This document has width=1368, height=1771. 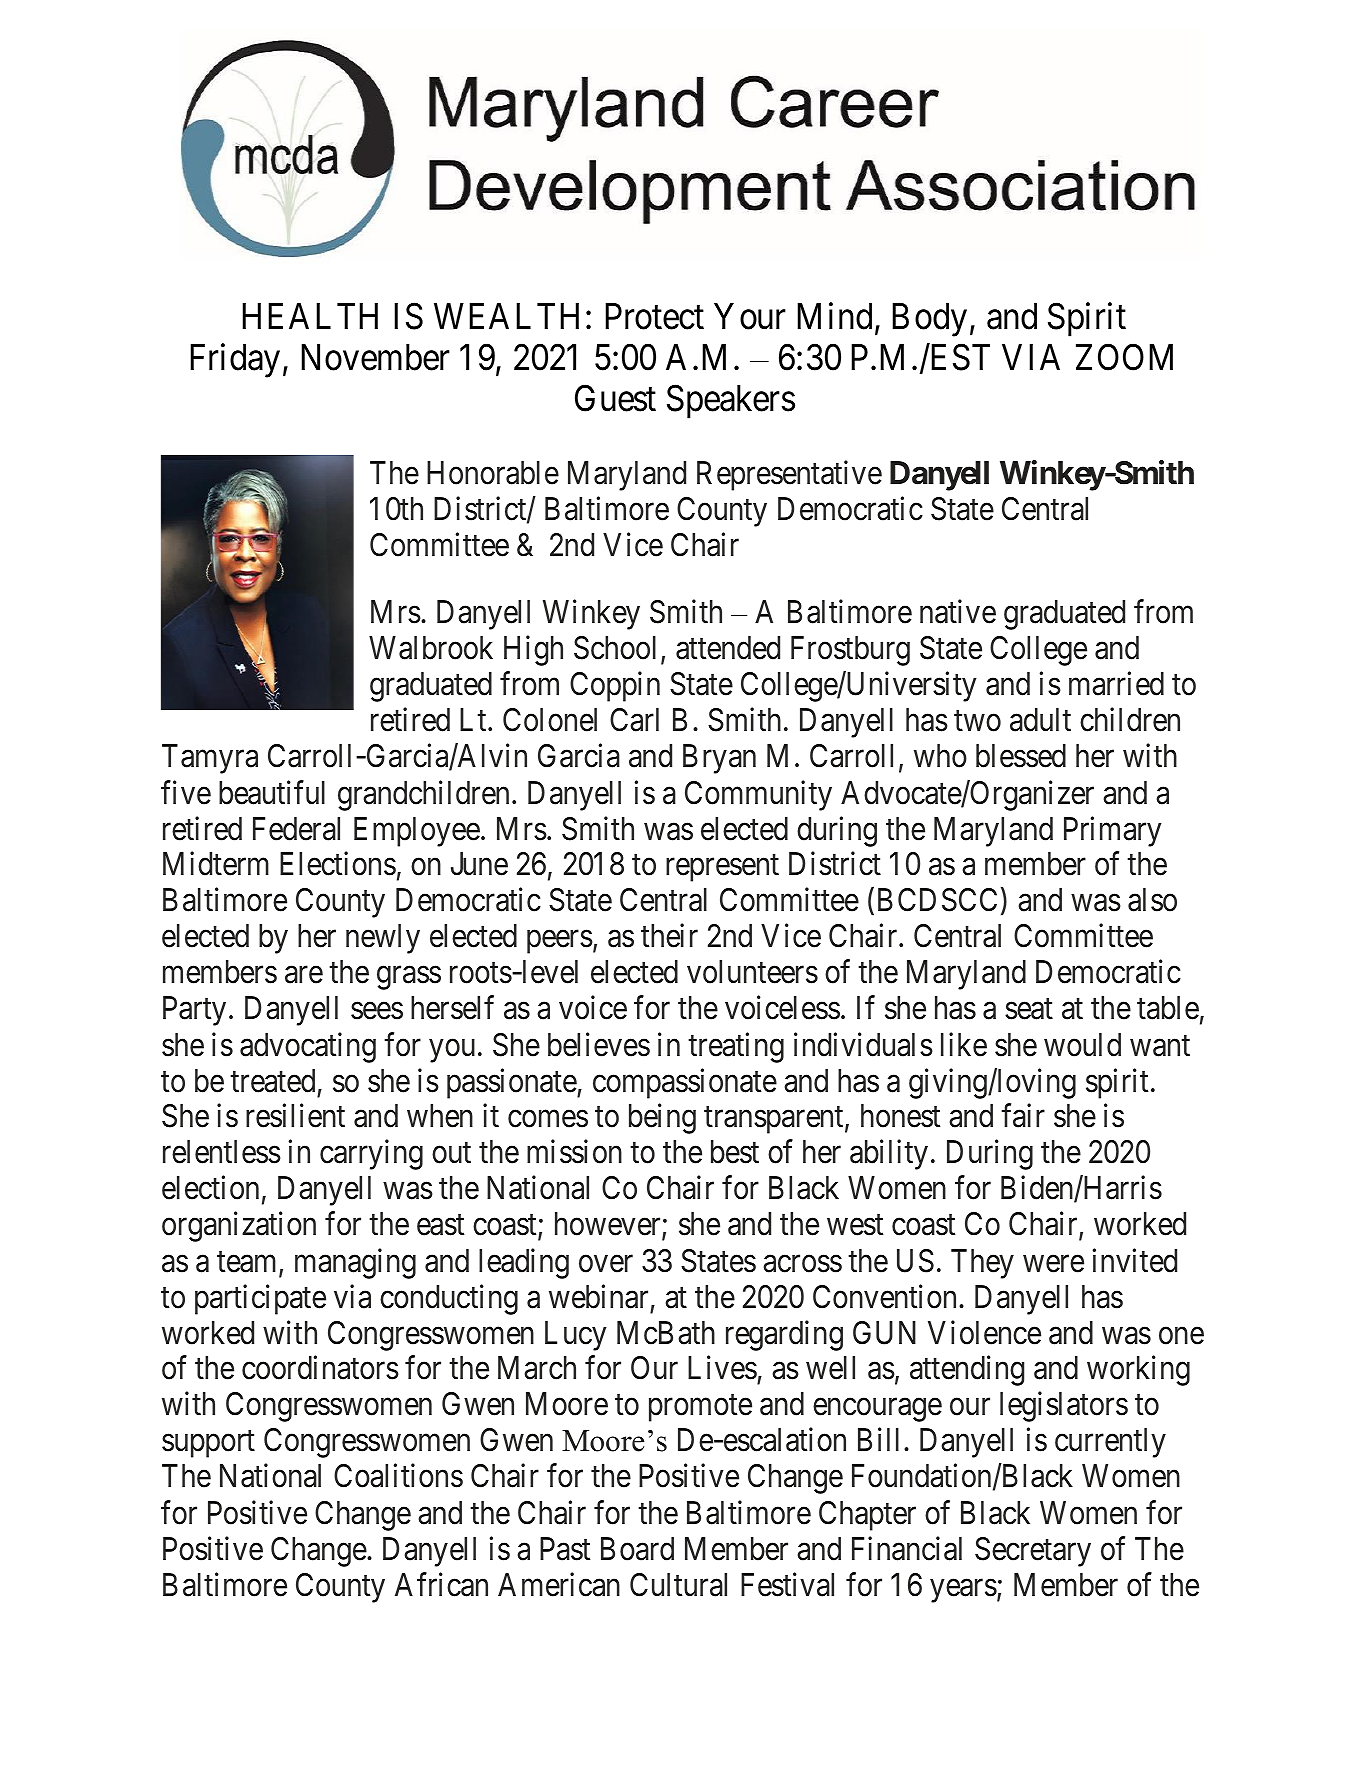 I want to click on managing, so click(x=355, y=1263).
